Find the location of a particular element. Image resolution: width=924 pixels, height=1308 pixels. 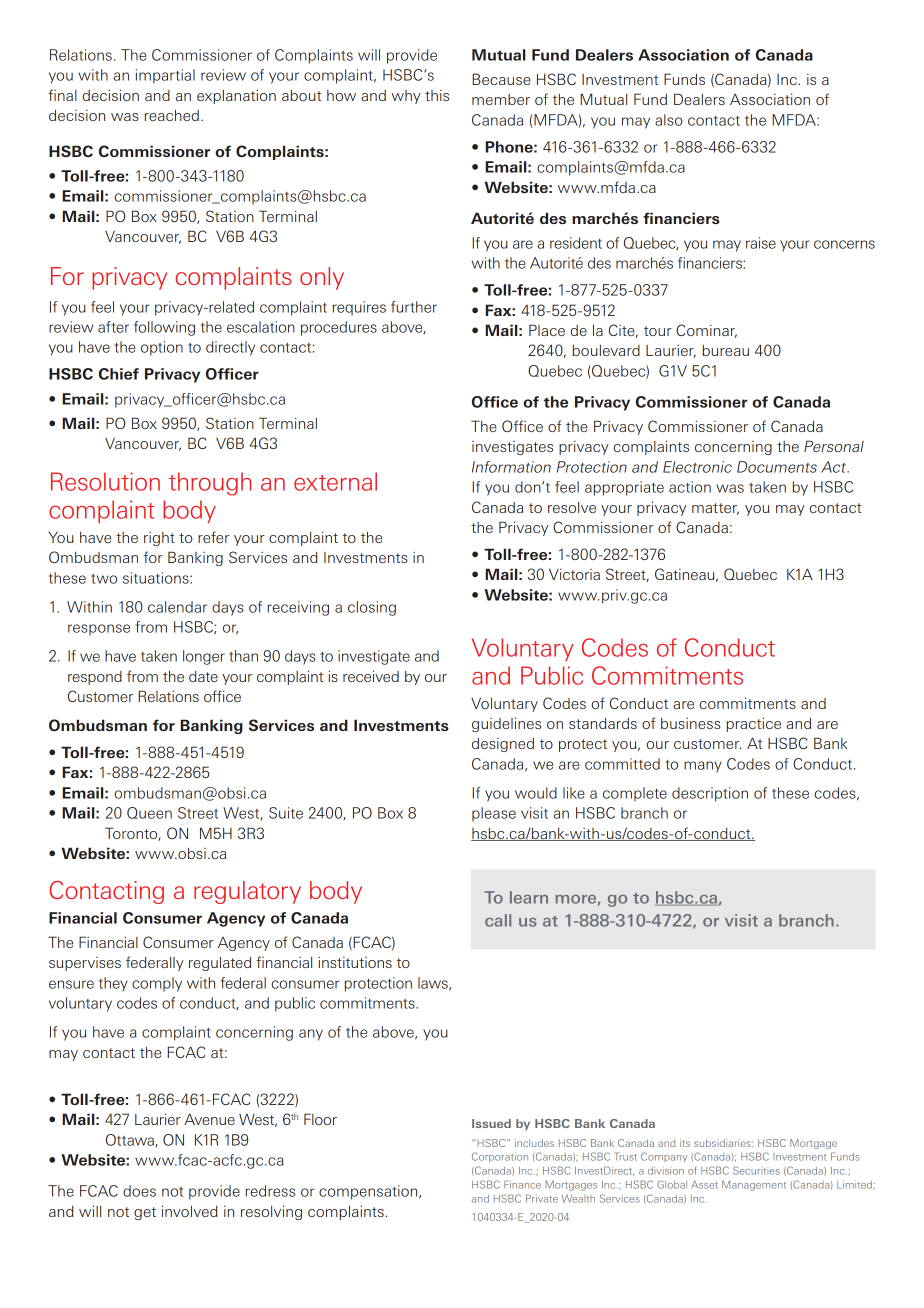

this is located at coordinates (437, 95).
